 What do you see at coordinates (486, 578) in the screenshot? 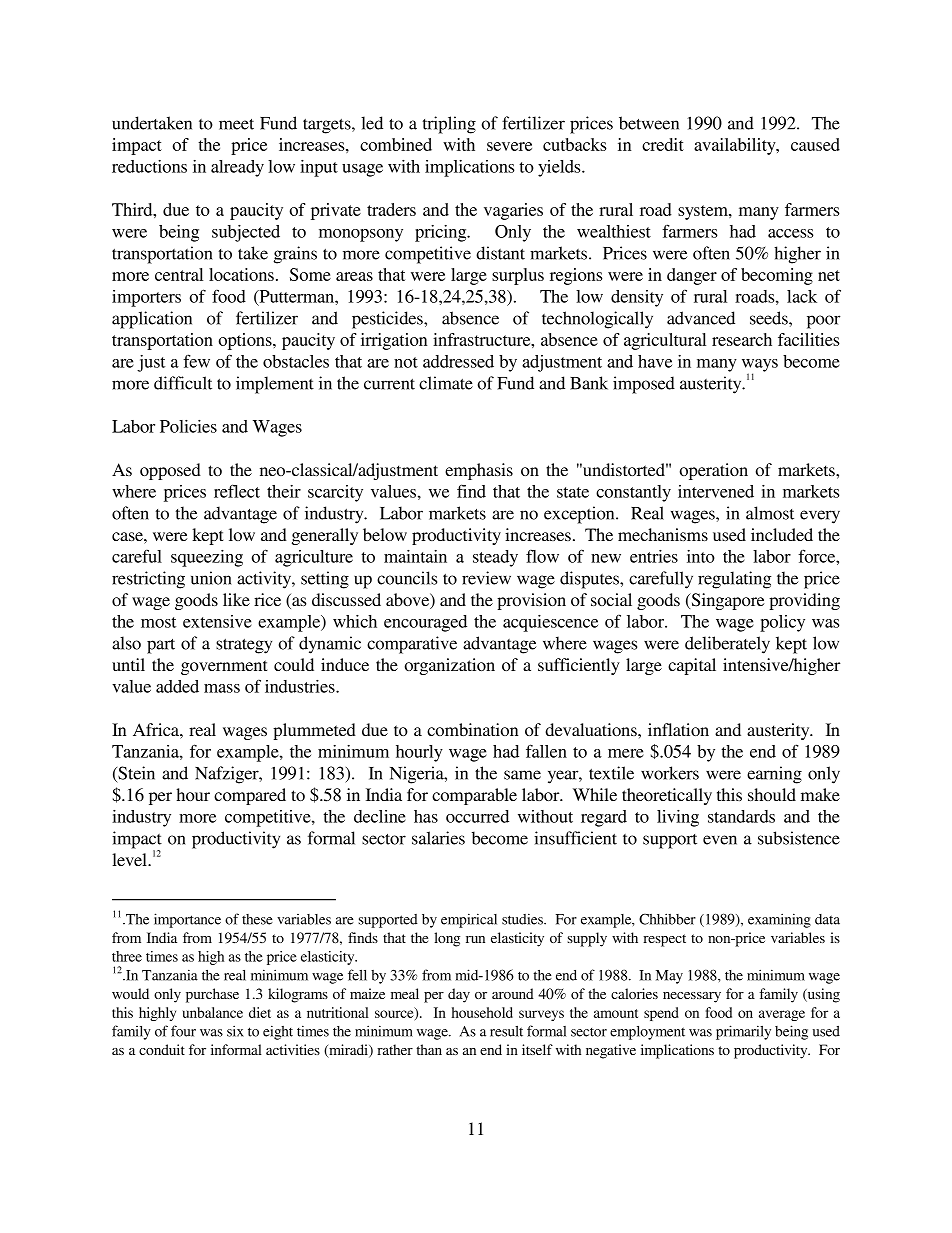
I see `review` at bounding box center [486, 578].
